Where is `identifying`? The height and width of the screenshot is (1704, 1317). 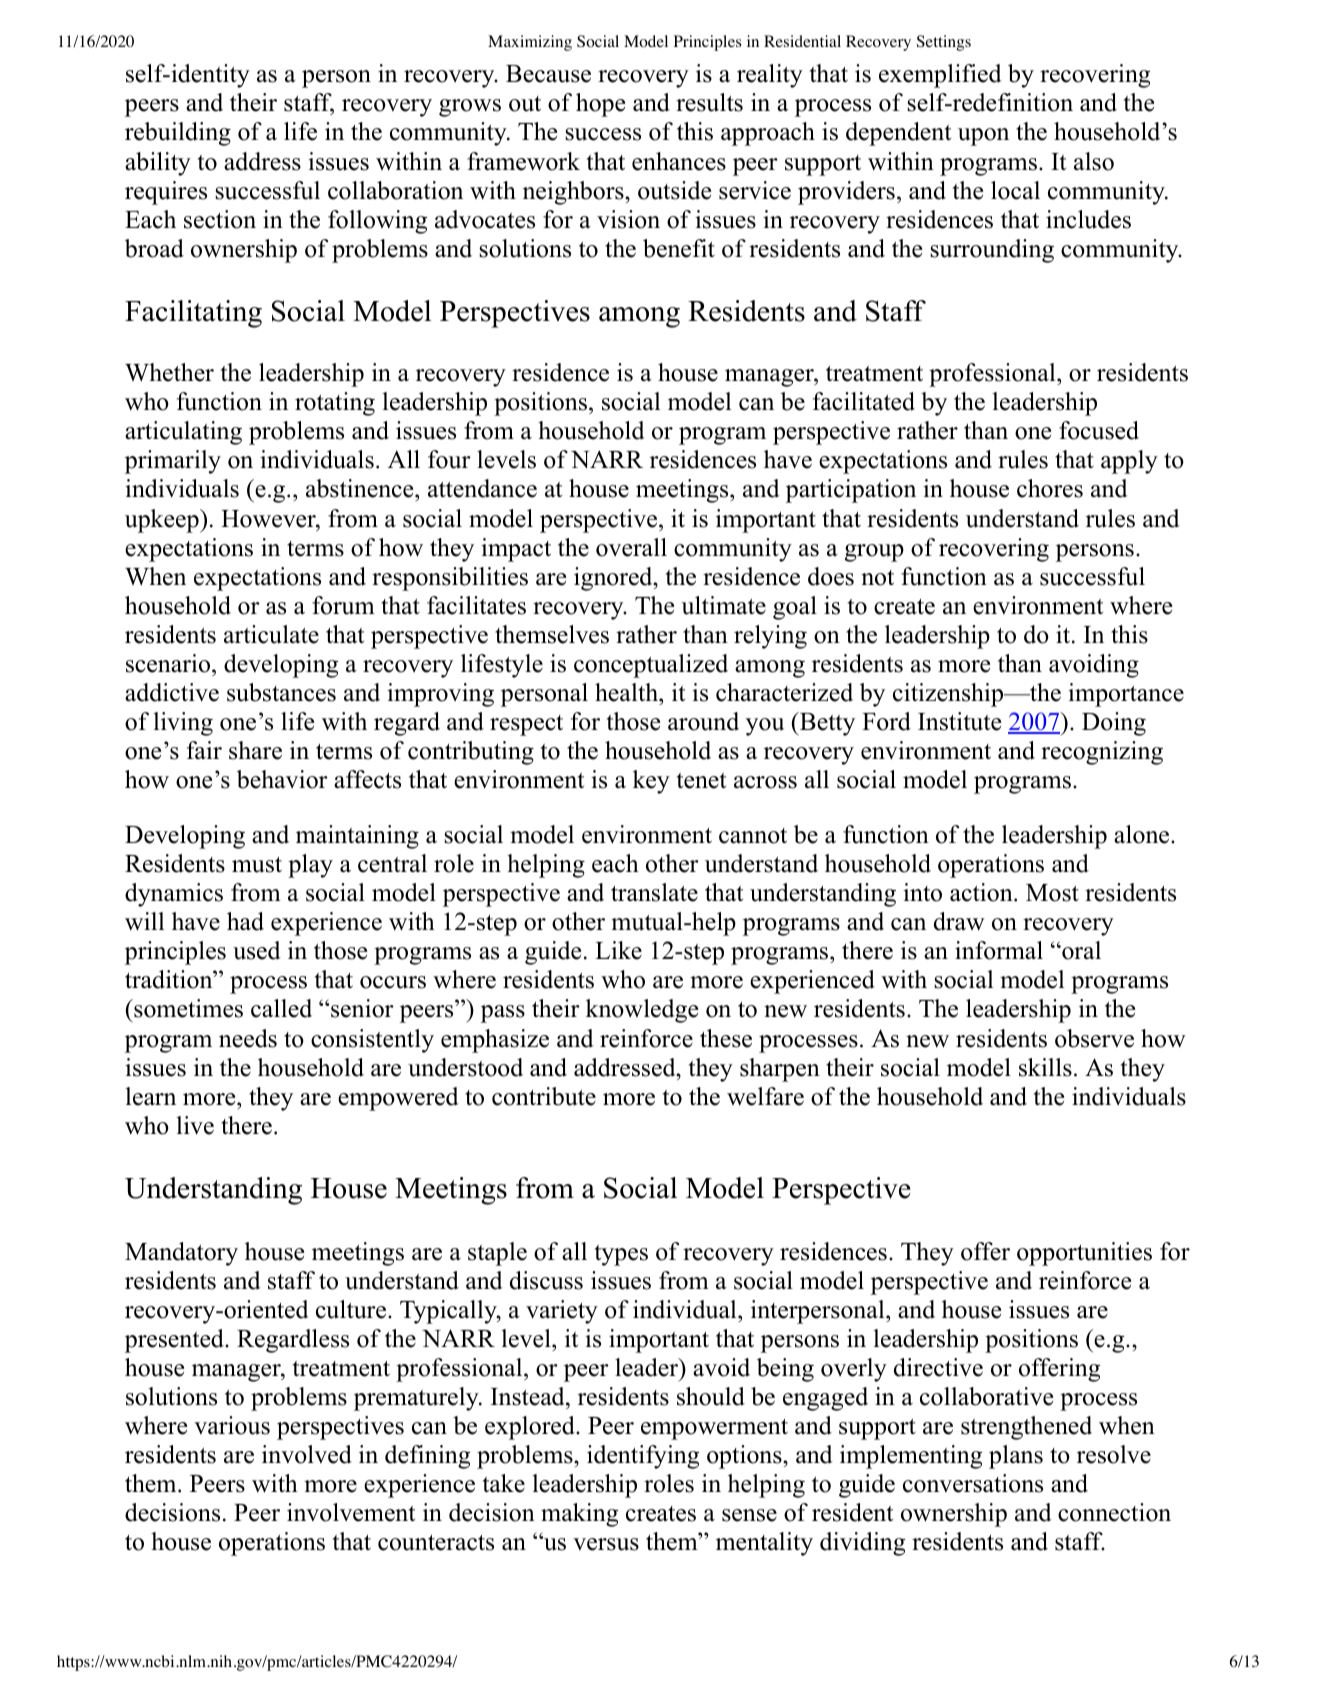
identifying is located at coordinates (643, 1457).
